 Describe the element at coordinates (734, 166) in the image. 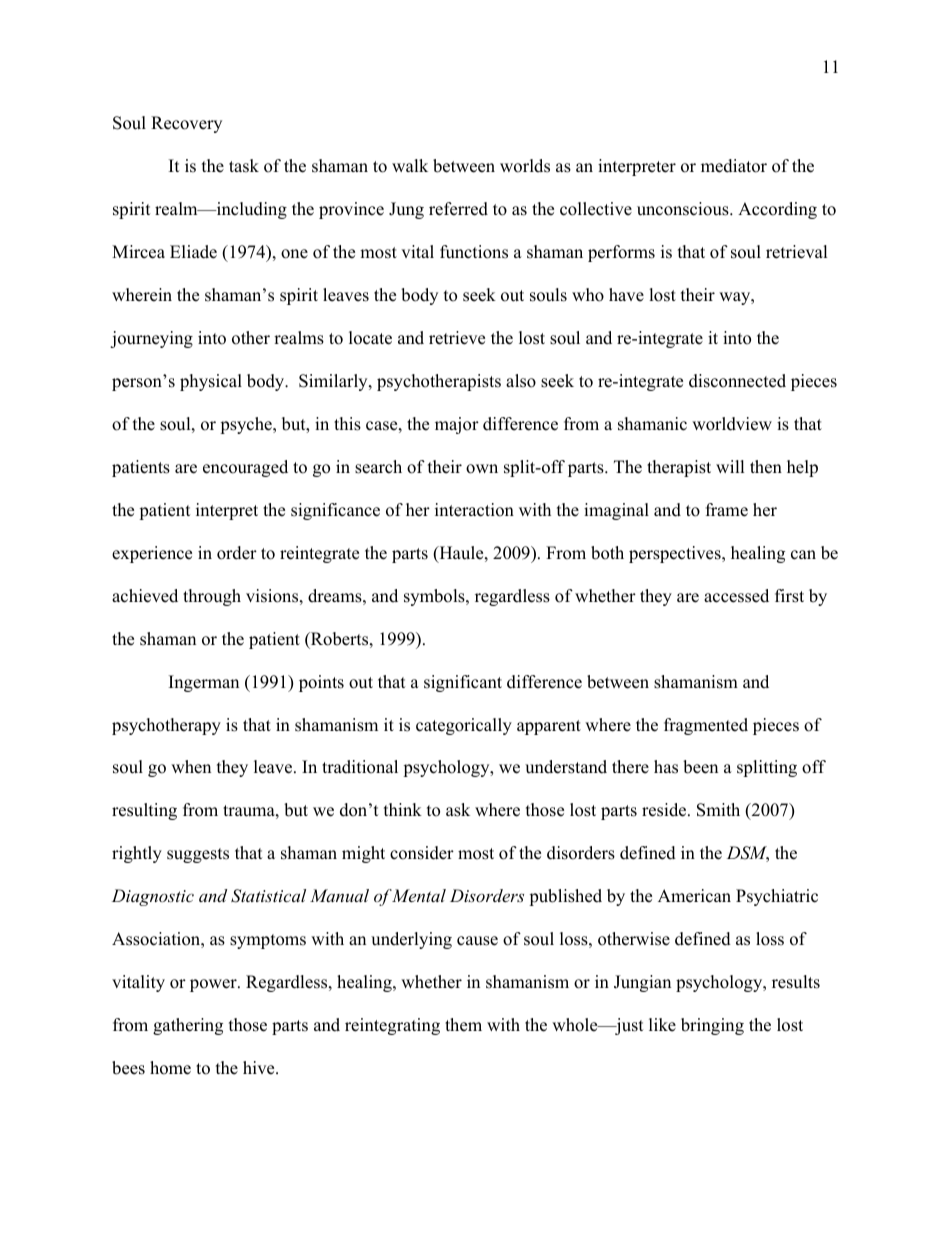

I see `mediator` at that location.
